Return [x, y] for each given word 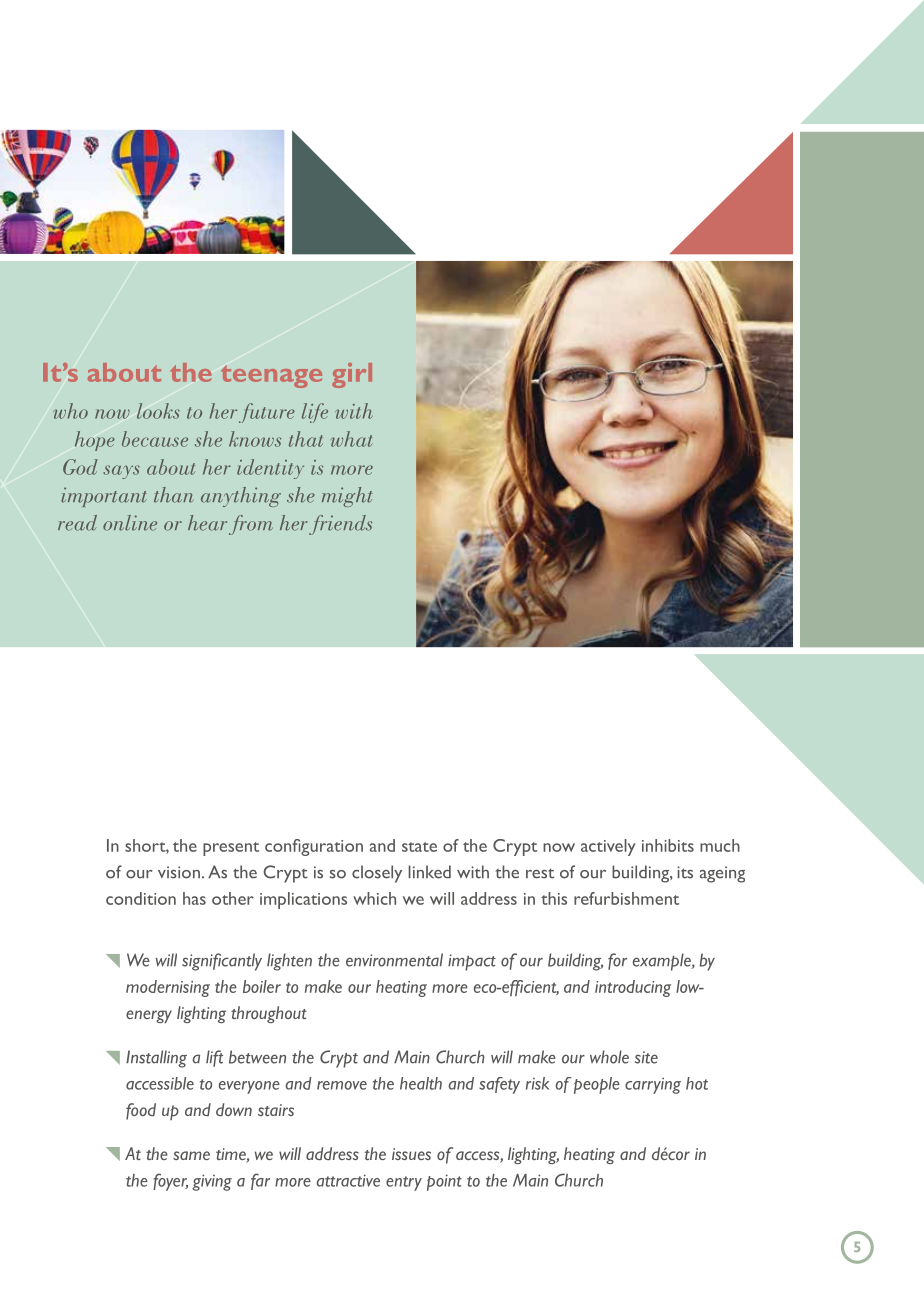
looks [158, 411]
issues [411, 1154]
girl [352, 375]
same [191, 1155]
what [352, 439]
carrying [653, 1086]
